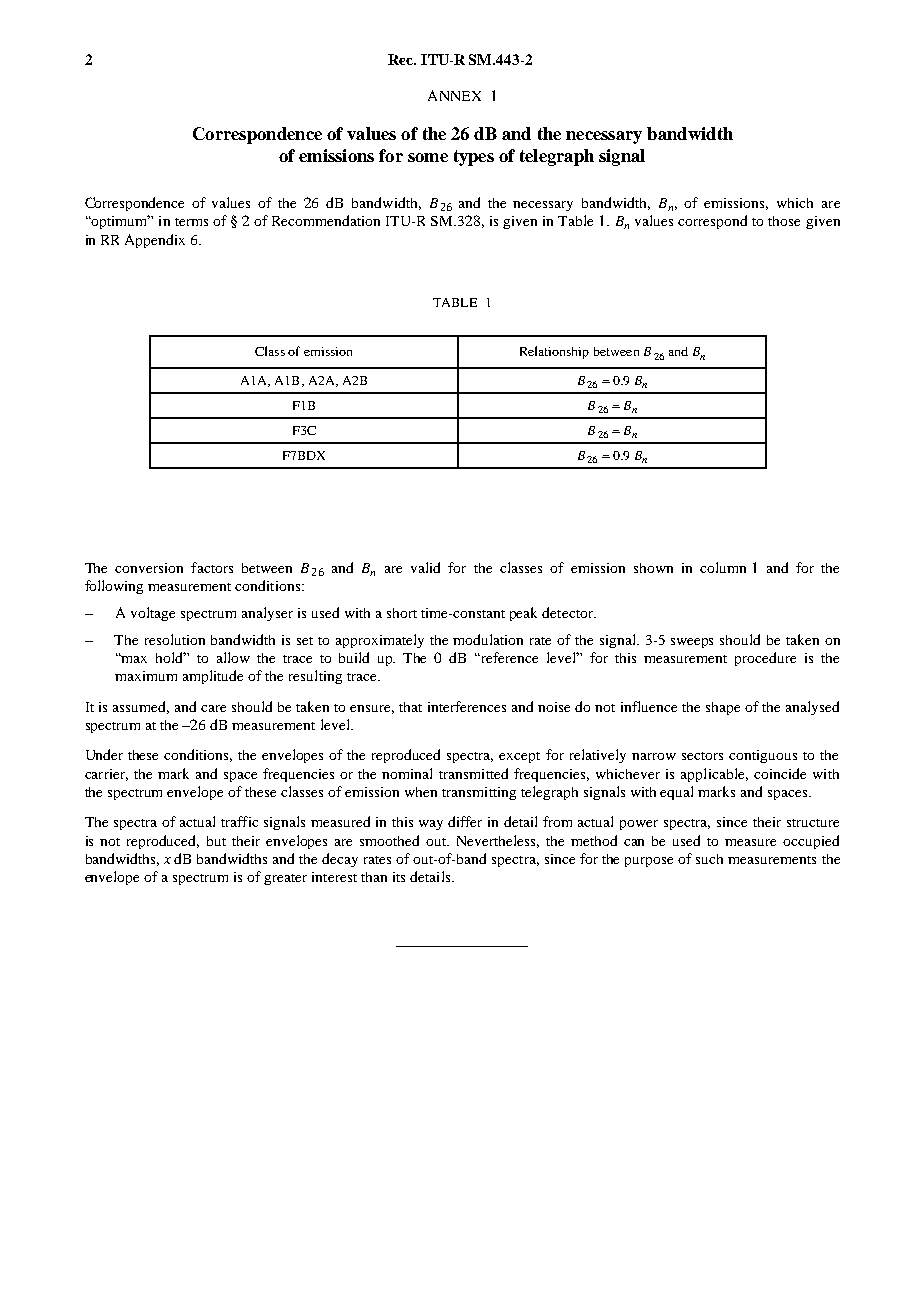 This document has width=924, height=1308. Describe the element at coordinates (554, 352) in the document. I see `Relationship` at that location.
